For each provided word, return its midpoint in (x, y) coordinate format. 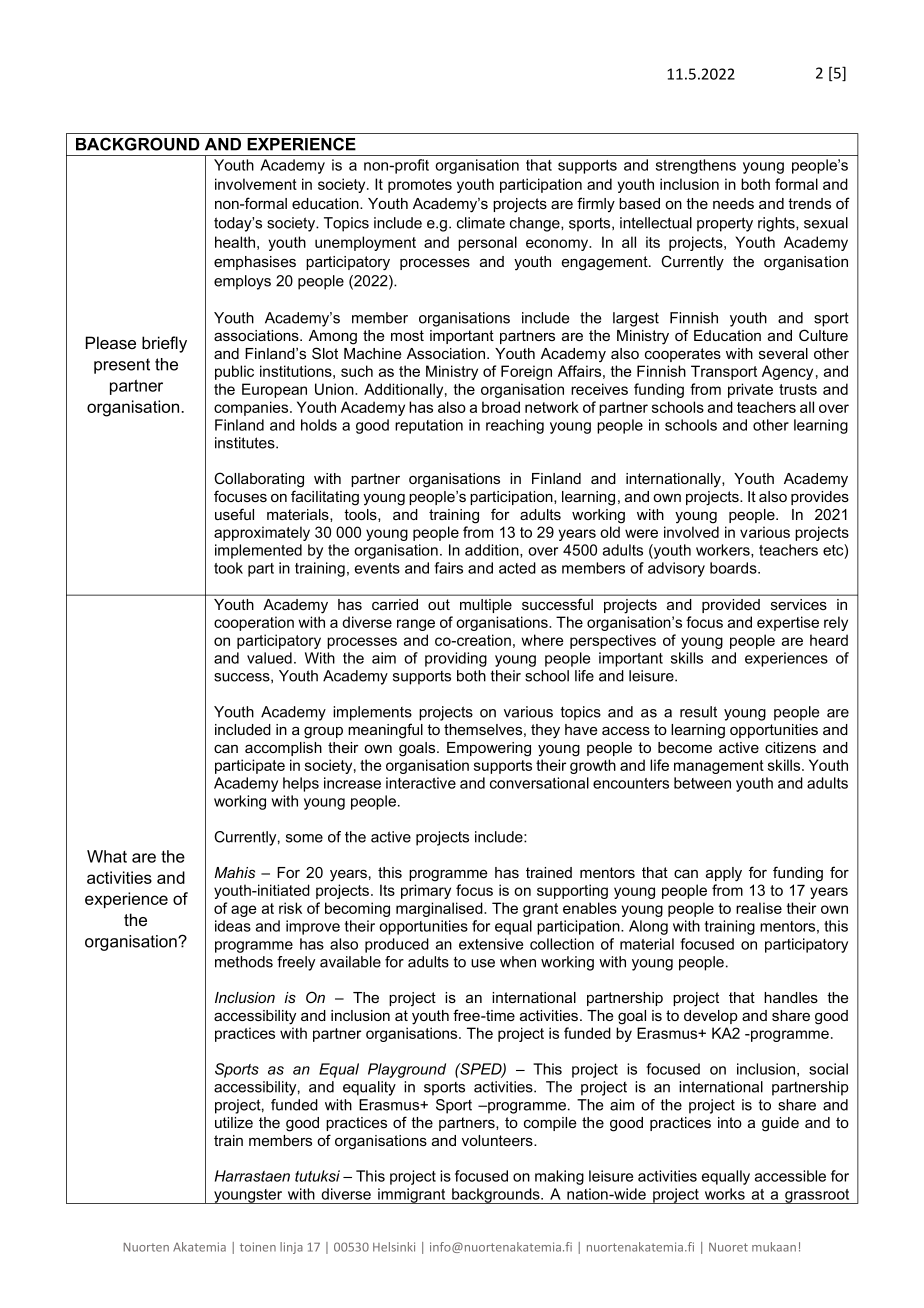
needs (733, 203)
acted (517, 568)
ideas (233, 926)
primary (426, 891)
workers (724, 551)
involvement (256, 184)
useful (234, 514)
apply (724, 874)
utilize (234, 1122)
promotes (420, 186)
